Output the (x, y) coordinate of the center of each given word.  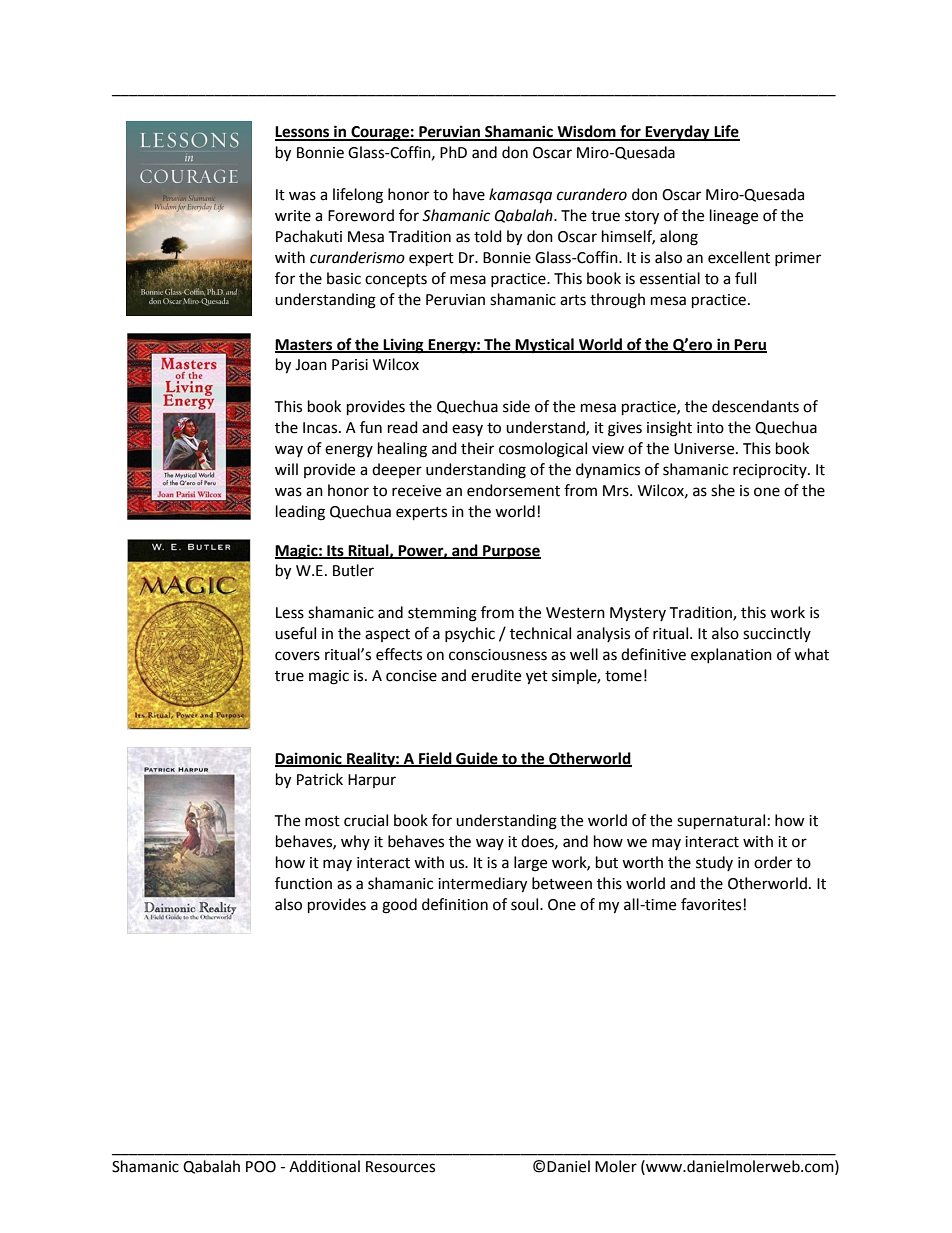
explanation (731, 655)
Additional (324, 1166)
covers (297, 656)
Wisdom (586, 132)
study (714, 863)
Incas (321, 428)
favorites (711, 904)
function (303, 883)
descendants (755, 406)
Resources (400, 1167)
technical (540, 633)
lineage (734, 217)
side (516, 406)
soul (526, 904)
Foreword (361, 215)
